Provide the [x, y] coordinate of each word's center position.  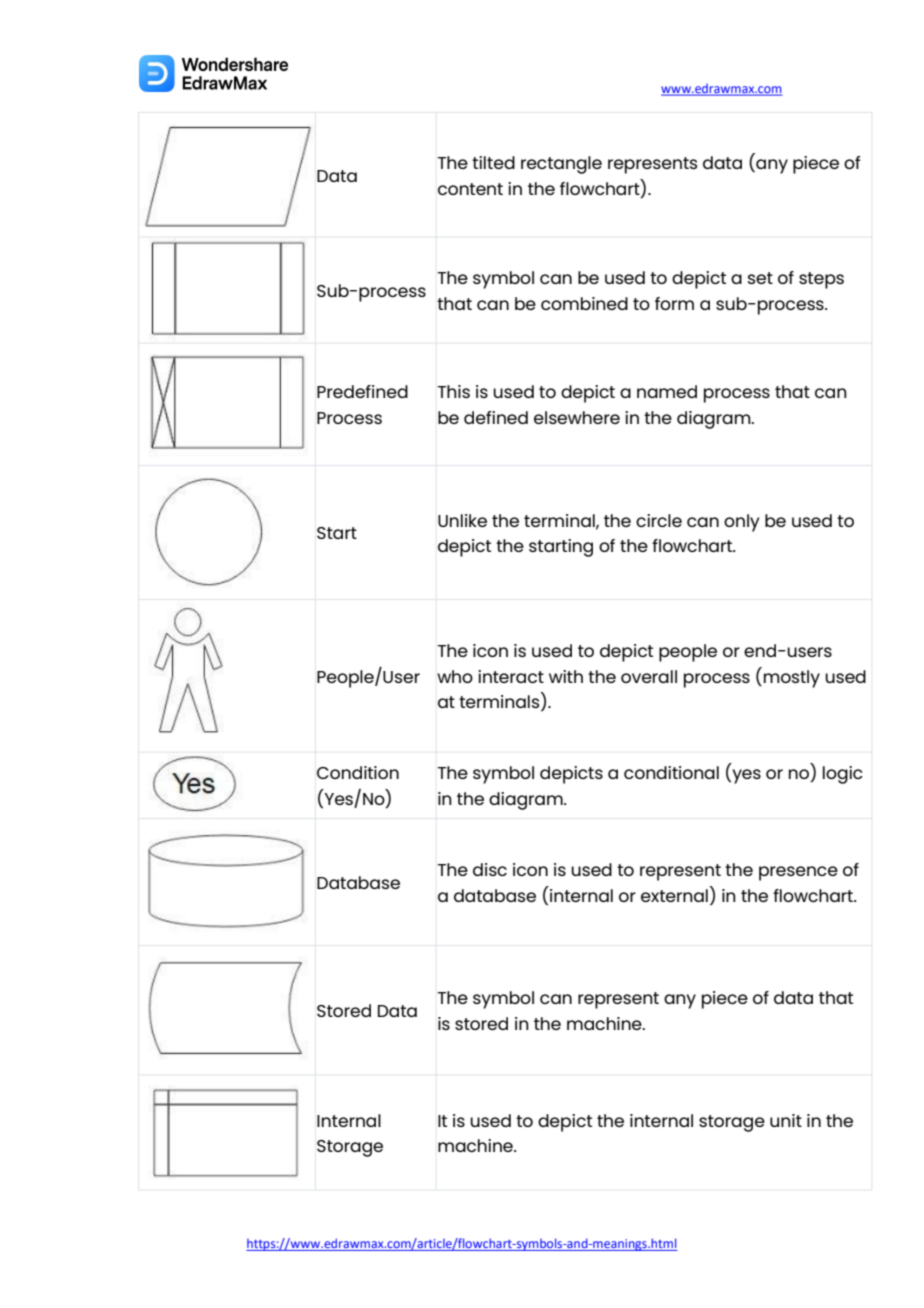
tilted [493, 162]
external [674, 895]
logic [843, 775]
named [667, 391]
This [453, 391]
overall [649, 676]
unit [786, 1120]
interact [511, 676]
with [566, 676]
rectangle [561, 165]
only [741, 523]
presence [798, 873]
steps [821, 280]
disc [490, 869]
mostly [792, 679]
